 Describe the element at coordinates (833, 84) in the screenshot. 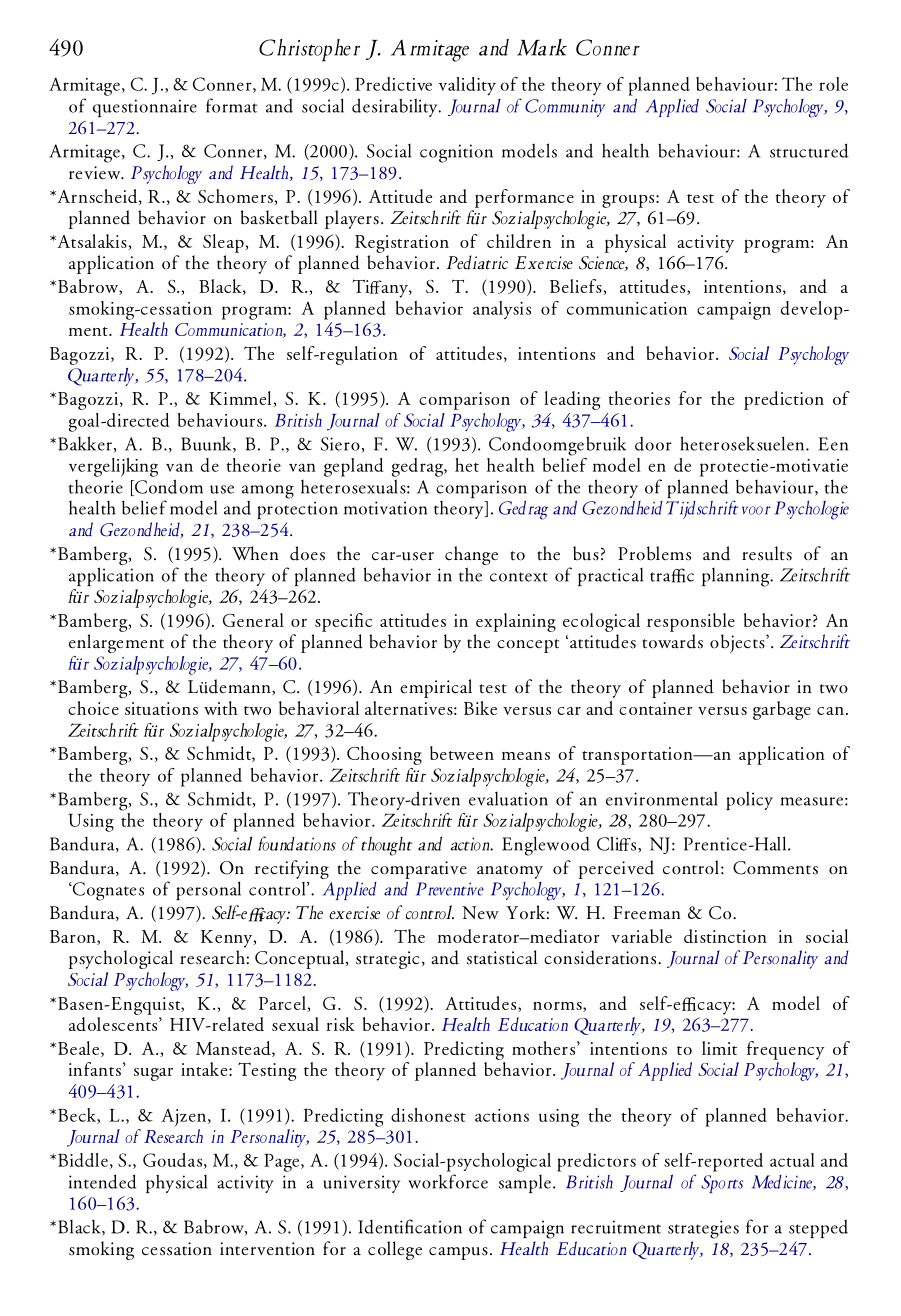

I see `role` at that location.
